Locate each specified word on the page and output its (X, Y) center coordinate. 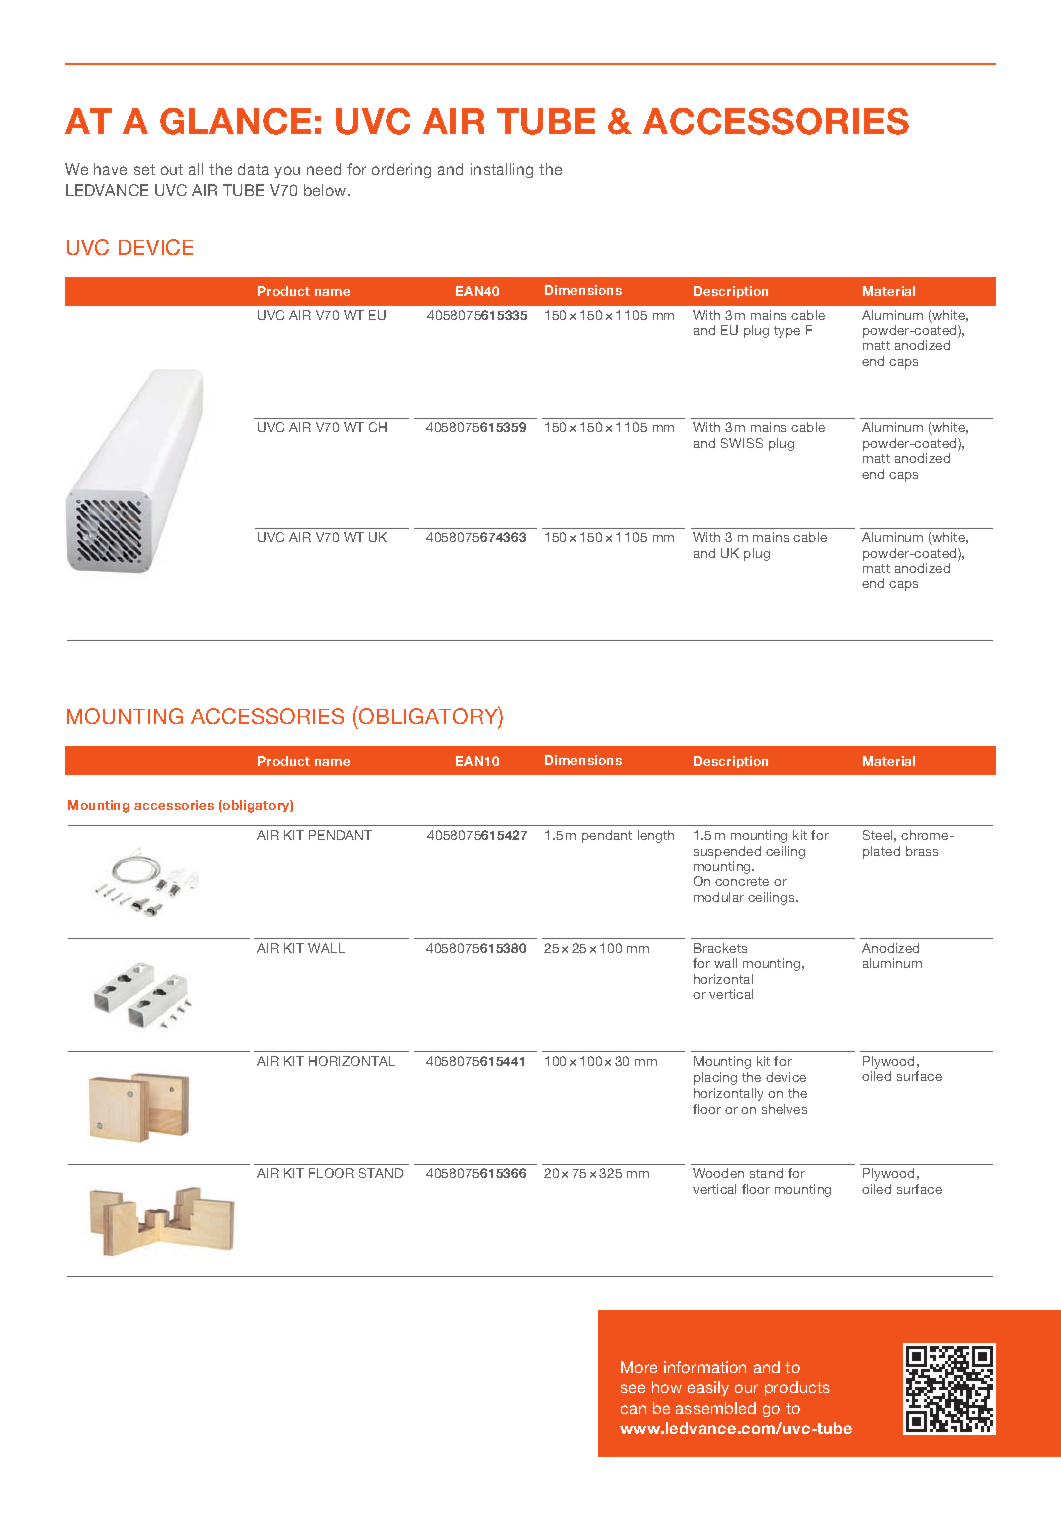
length (656, 836)
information (705, 1367)
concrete (742, 881)
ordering (401, 170)
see (633, 1388)
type (787, 332)
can (633, 1409)
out (172, 169)
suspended (727, 852)
